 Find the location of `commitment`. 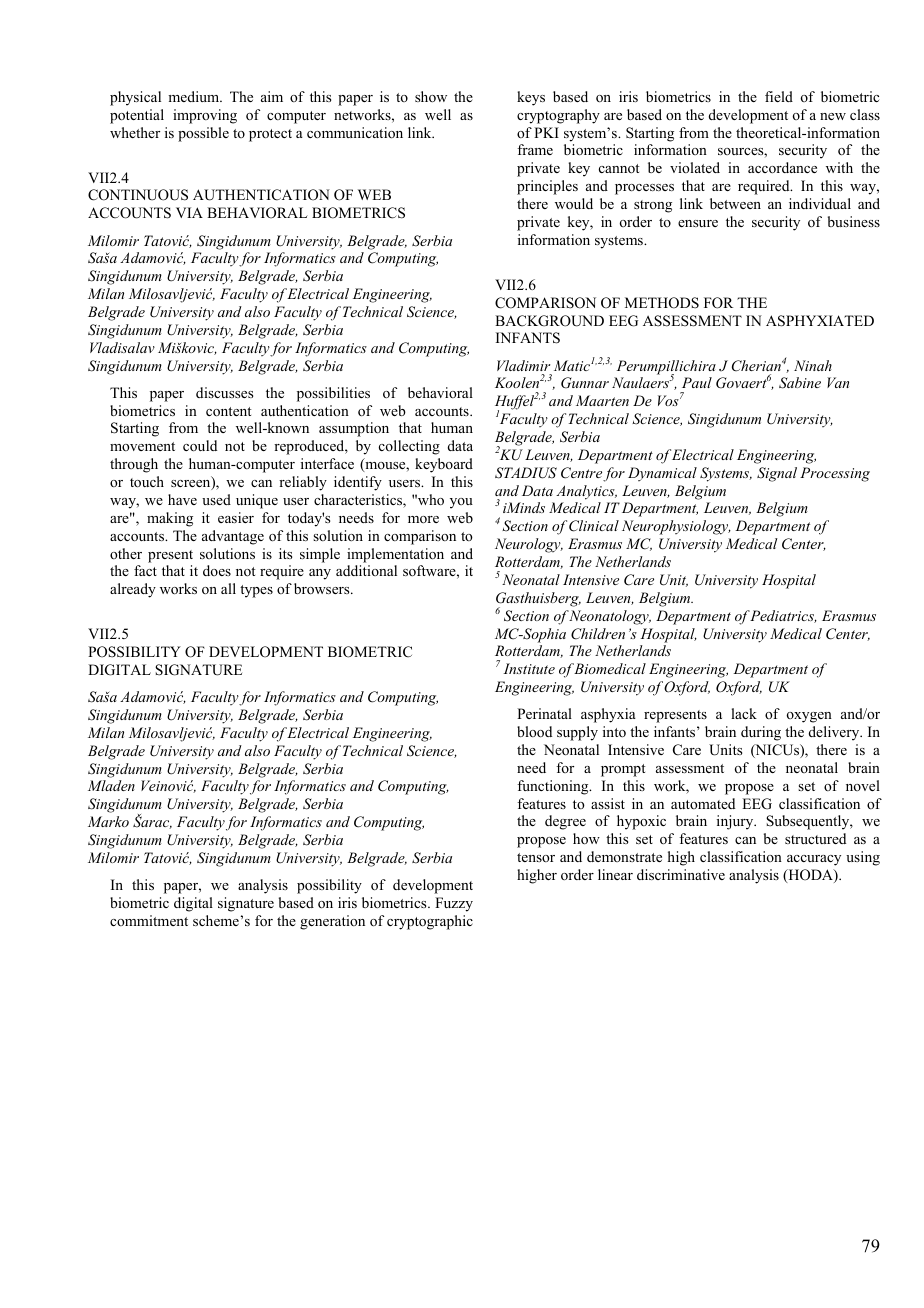

commitment is located at coordinates (149, 920).
